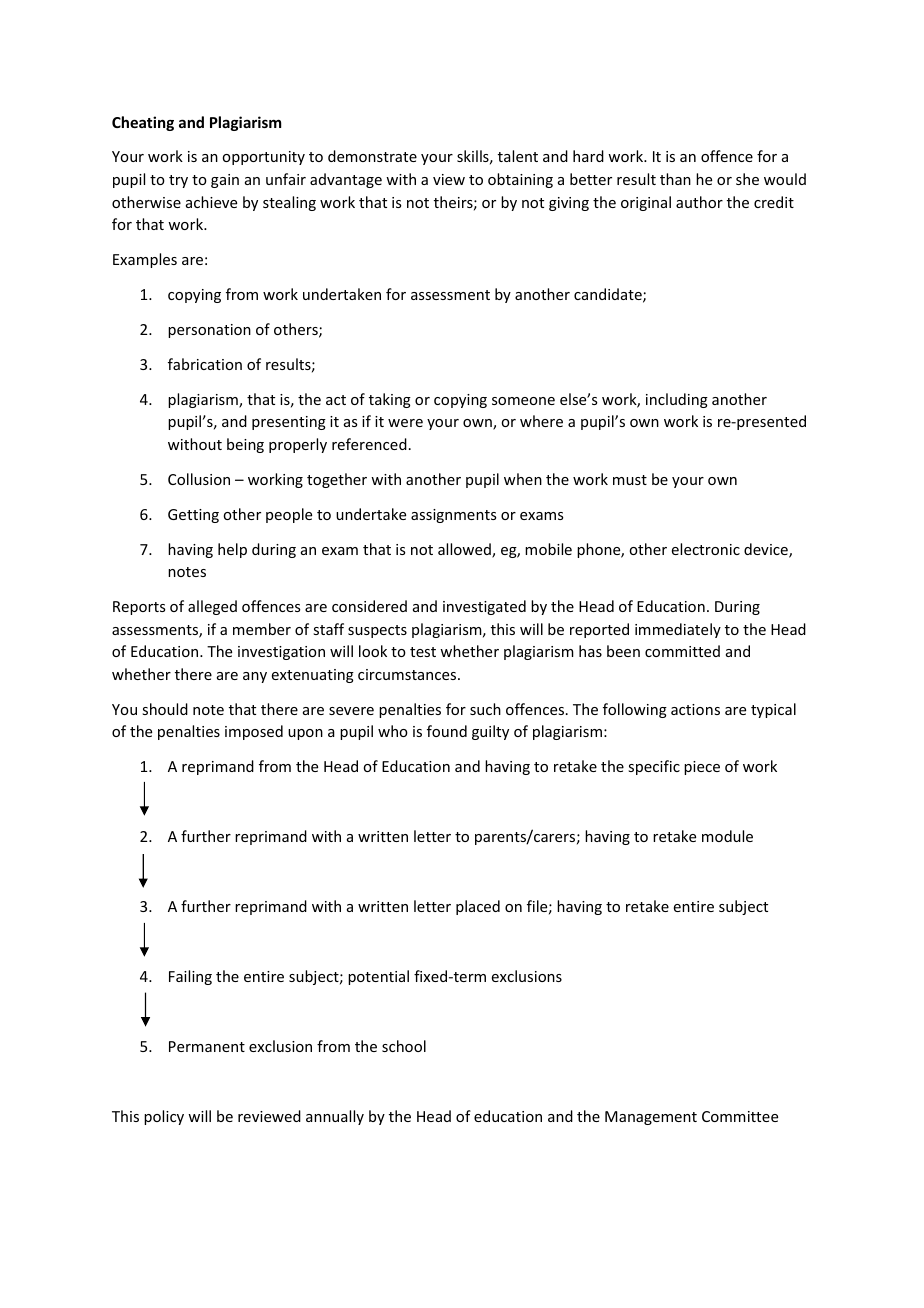 The width and height of the screenshot is (924, 1308). I want to click on Permanent, so click(207, 1046).
